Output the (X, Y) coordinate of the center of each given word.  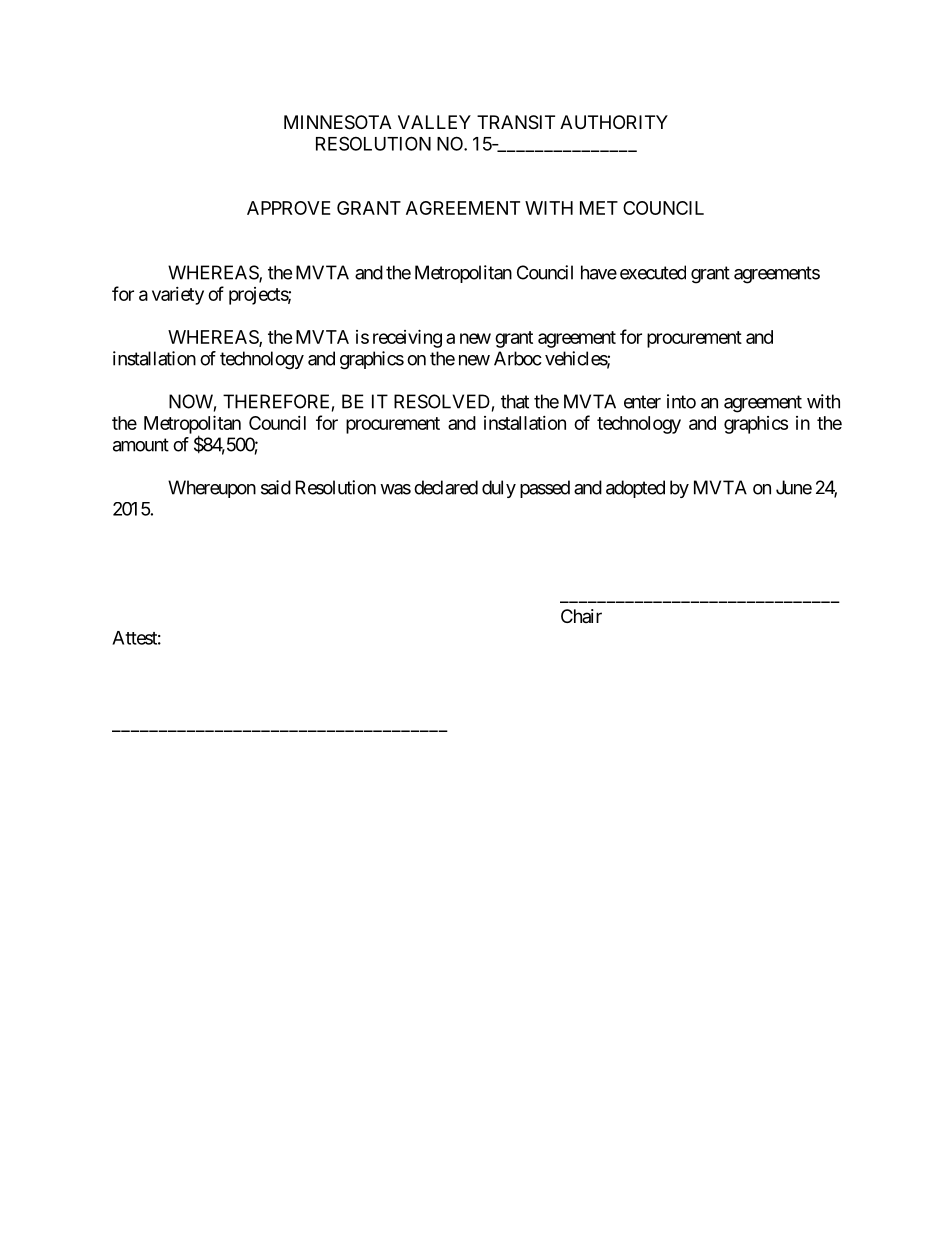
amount (141, 445)
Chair (581, 616)
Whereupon (212, 489)
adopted (635, 489)
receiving (407, 338)
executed (653, 272)
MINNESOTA (338, 122)
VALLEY (434, 122)
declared (446, 487)
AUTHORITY (614, 122)
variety (178, 296)
